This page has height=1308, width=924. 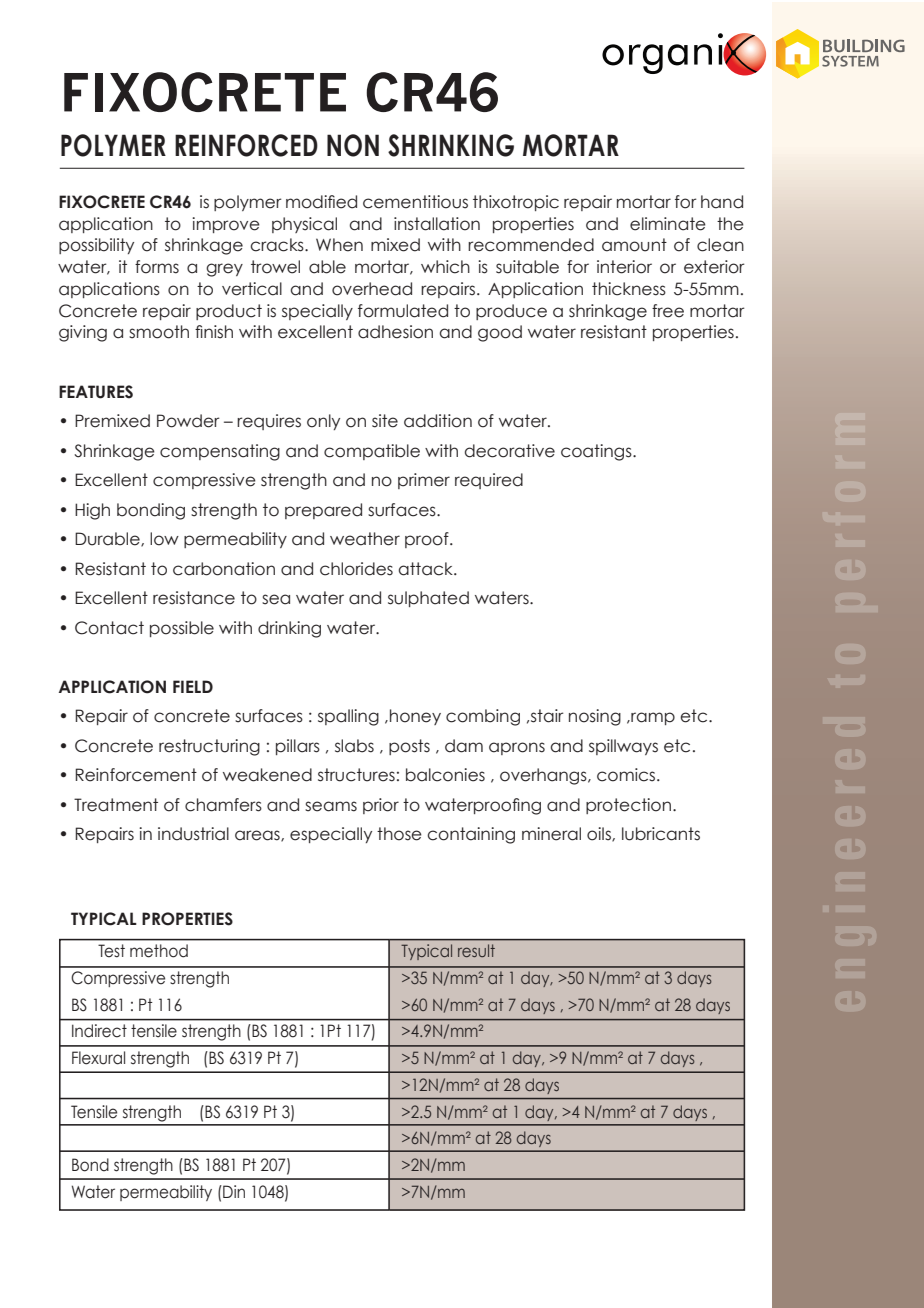 I want to click on Indirect, so click(x=99, y=1031).
